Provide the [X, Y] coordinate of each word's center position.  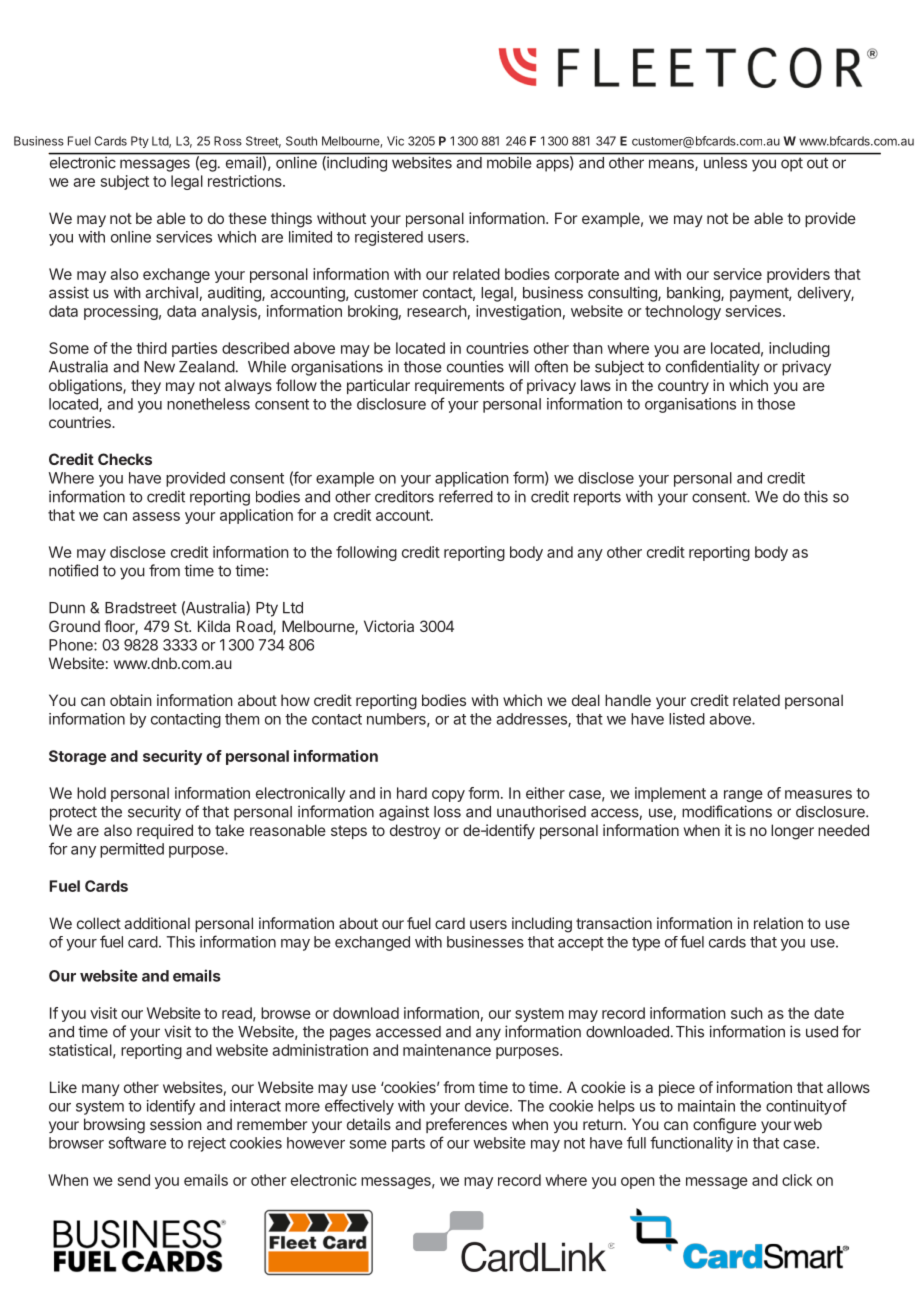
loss [447, 812]
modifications [727, 811]
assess [156, 516]
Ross [228, 141]
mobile [509, 162]
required [165, 831]
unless [725, 162]
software [137, 1142]
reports [597, 499]
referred [466, 496]
